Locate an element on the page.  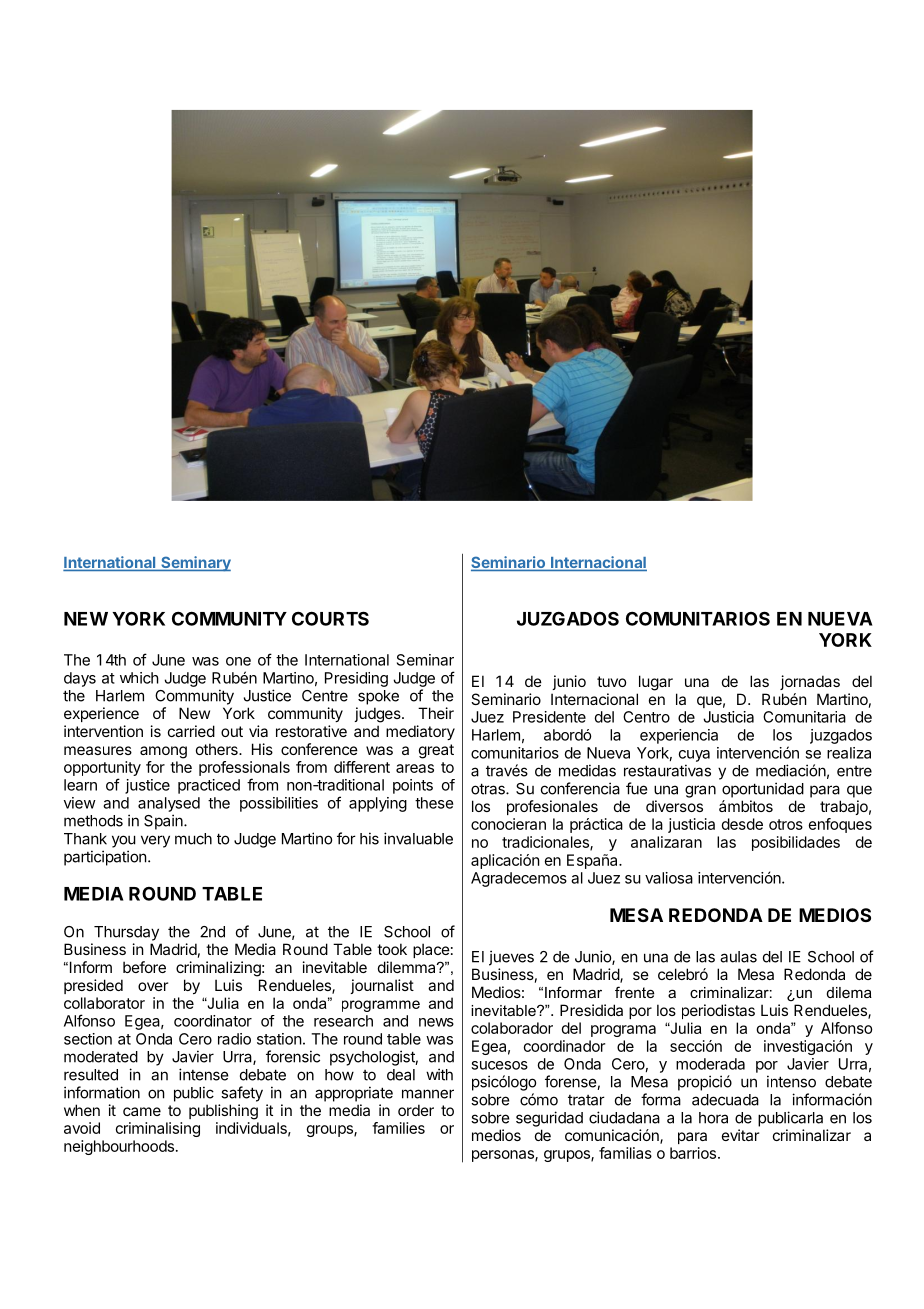
one is located at coordinates (238, 661).
